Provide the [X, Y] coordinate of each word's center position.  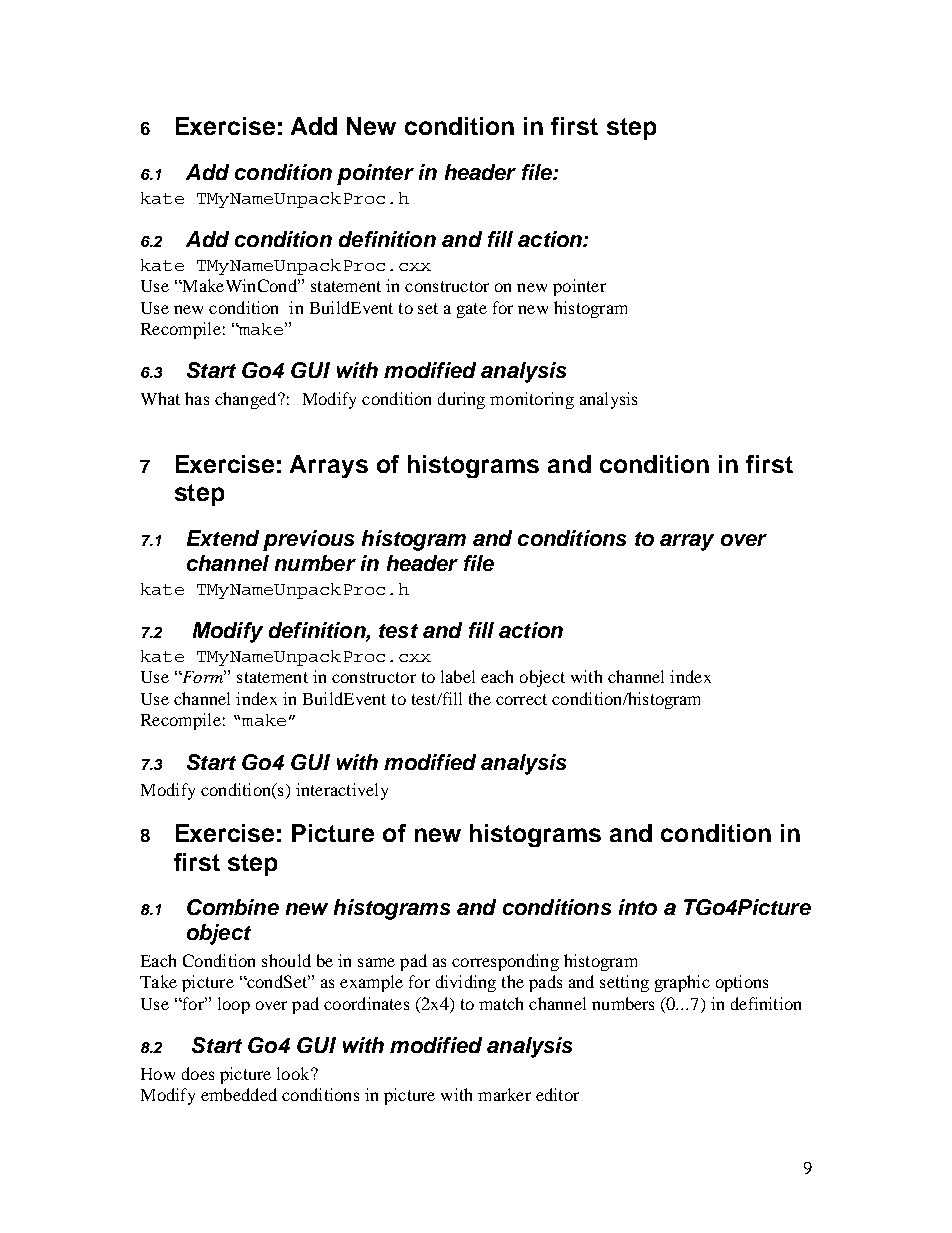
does [198, 1073]
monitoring [532, 400]
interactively [342, 791]
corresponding [505, 962]
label [458, 676]
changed [247, 400]
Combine [233, 907]
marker [504, 1094]
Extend [223, 538]
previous [308, 540]
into [638, 907]
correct [521, 699]
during [461, 400]
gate [472, 310]
